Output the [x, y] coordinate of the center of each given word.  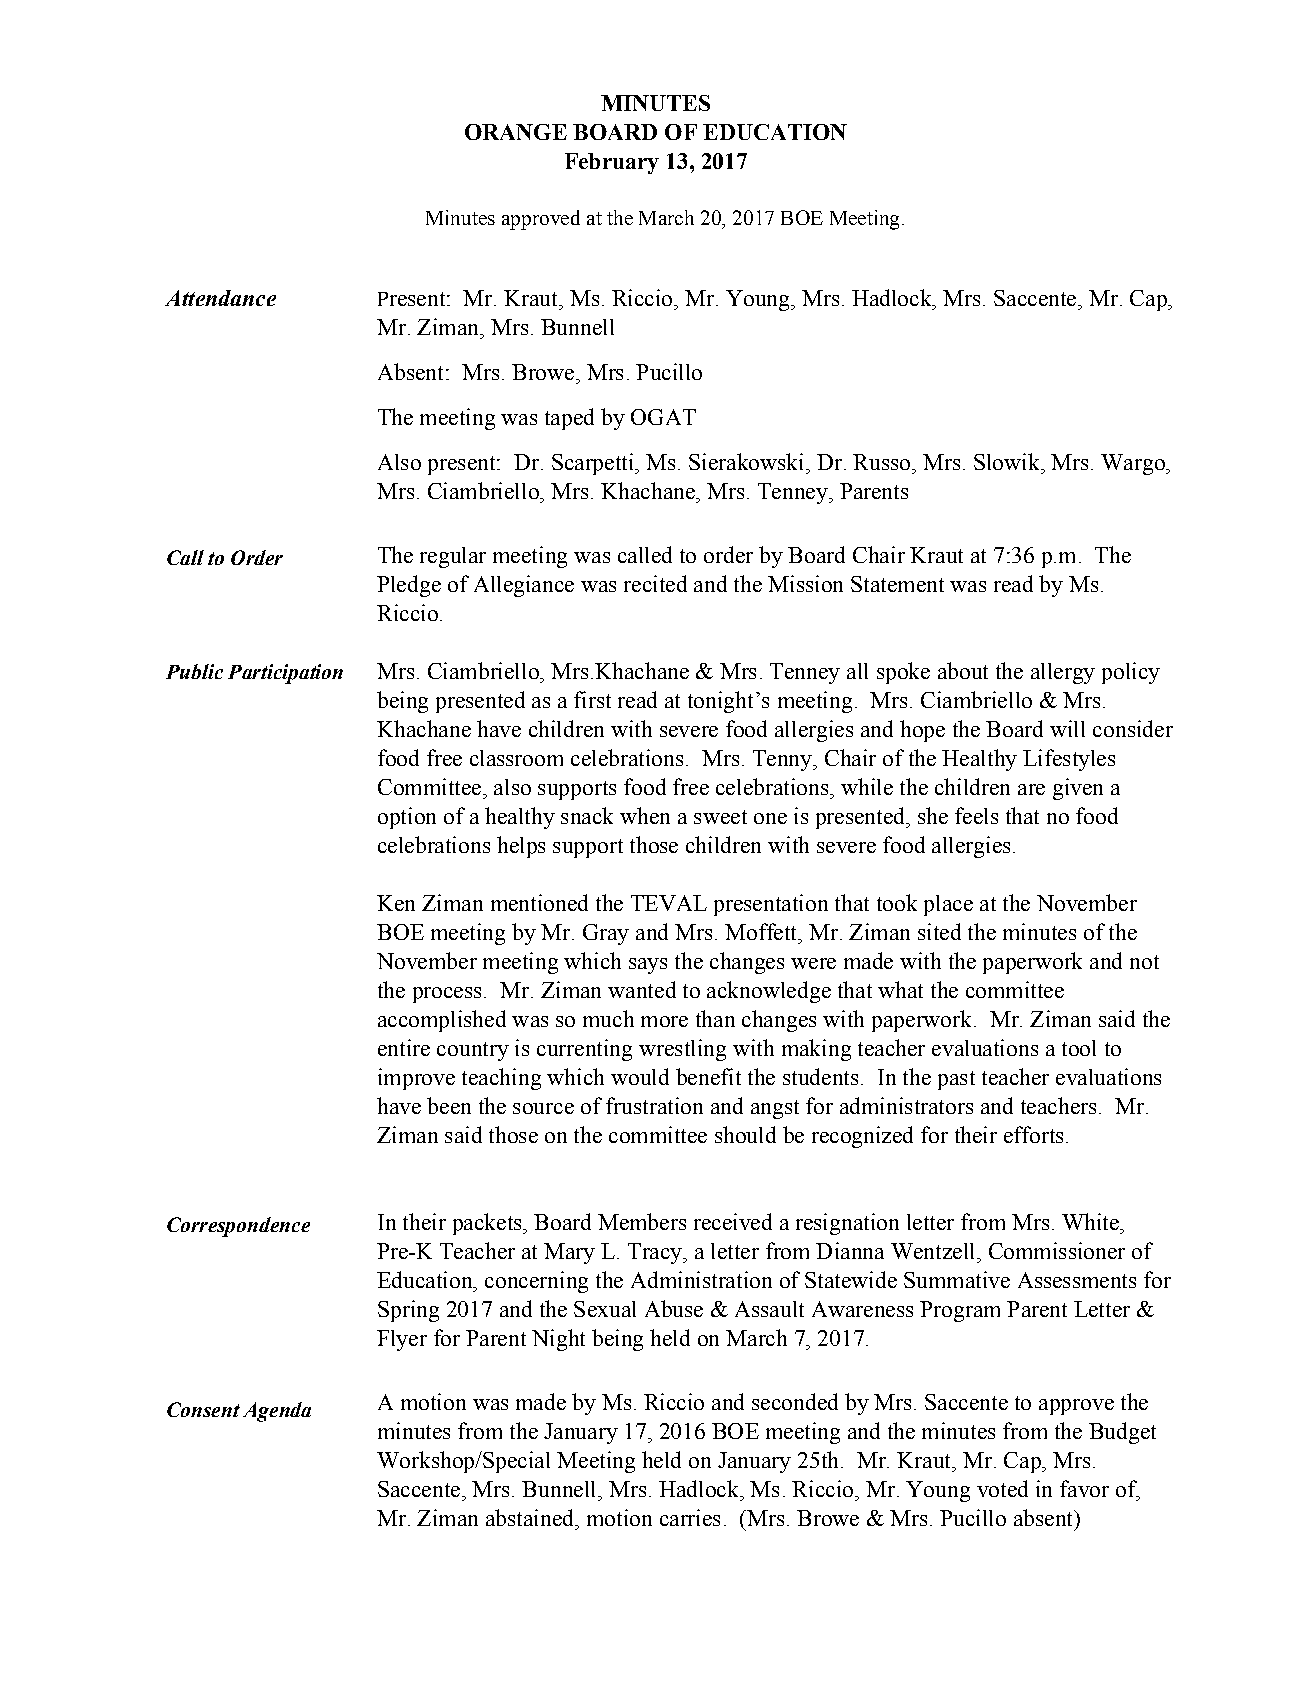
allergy [1063, 673]
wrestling [682, 1050]
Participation [285, 674]
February [612, 163]
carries [690, 1517]
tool [1079, 1048]
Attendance [220, 298]
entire [404, 1047]
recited [655, 583]
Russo [883, 462]
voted [1002, 1488]
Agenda [277, 1412]
